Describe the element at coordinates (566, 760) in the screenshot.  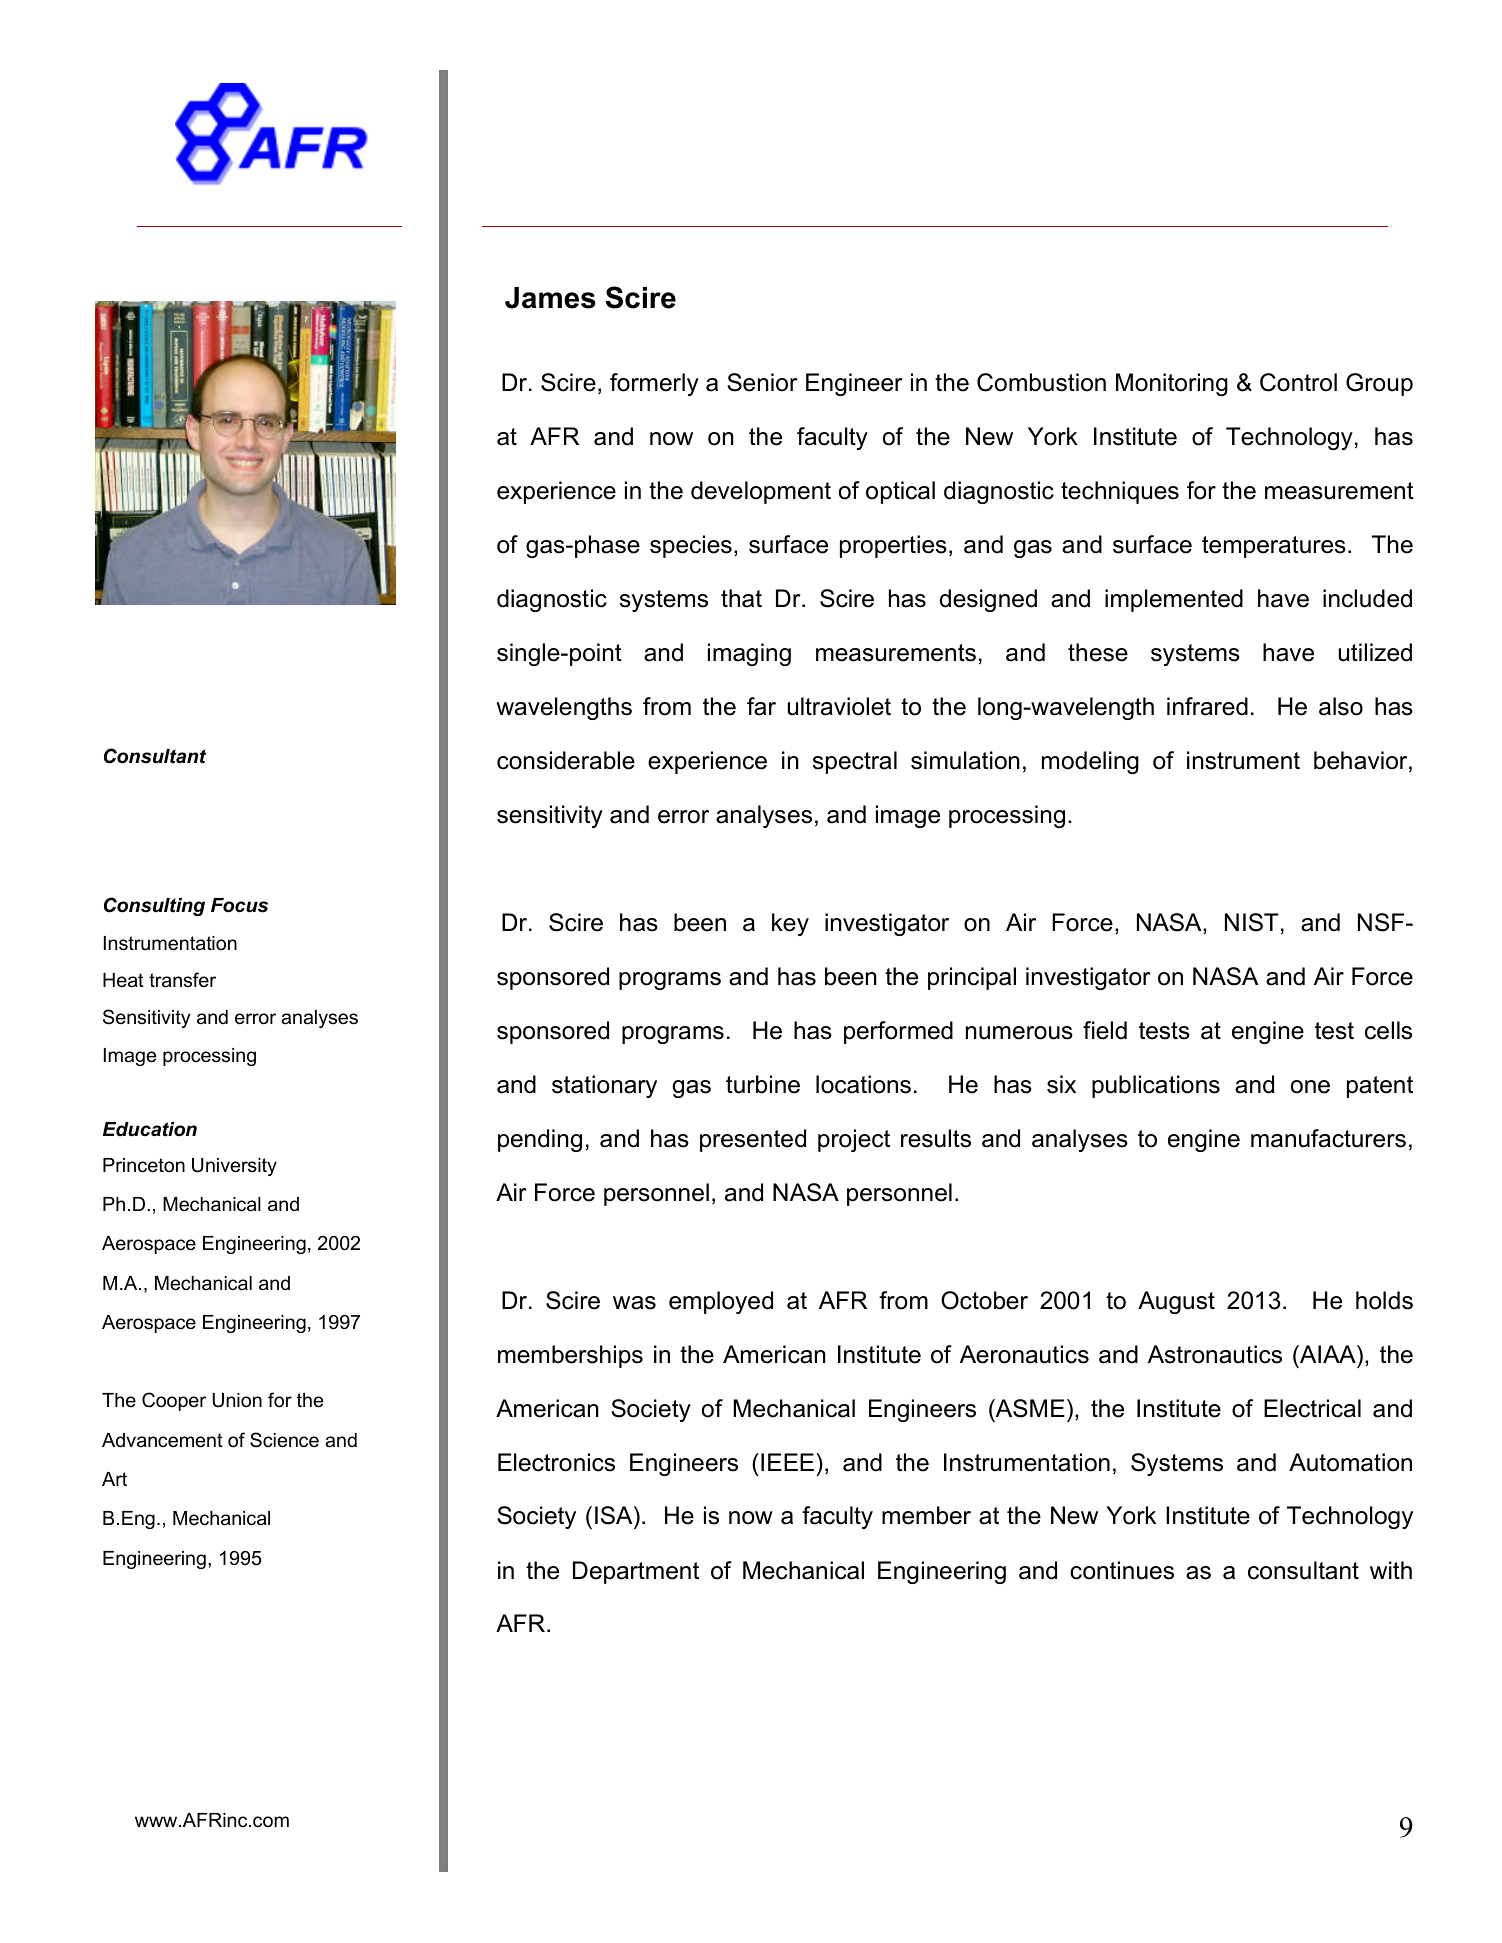
I see `considerable` at that location.
